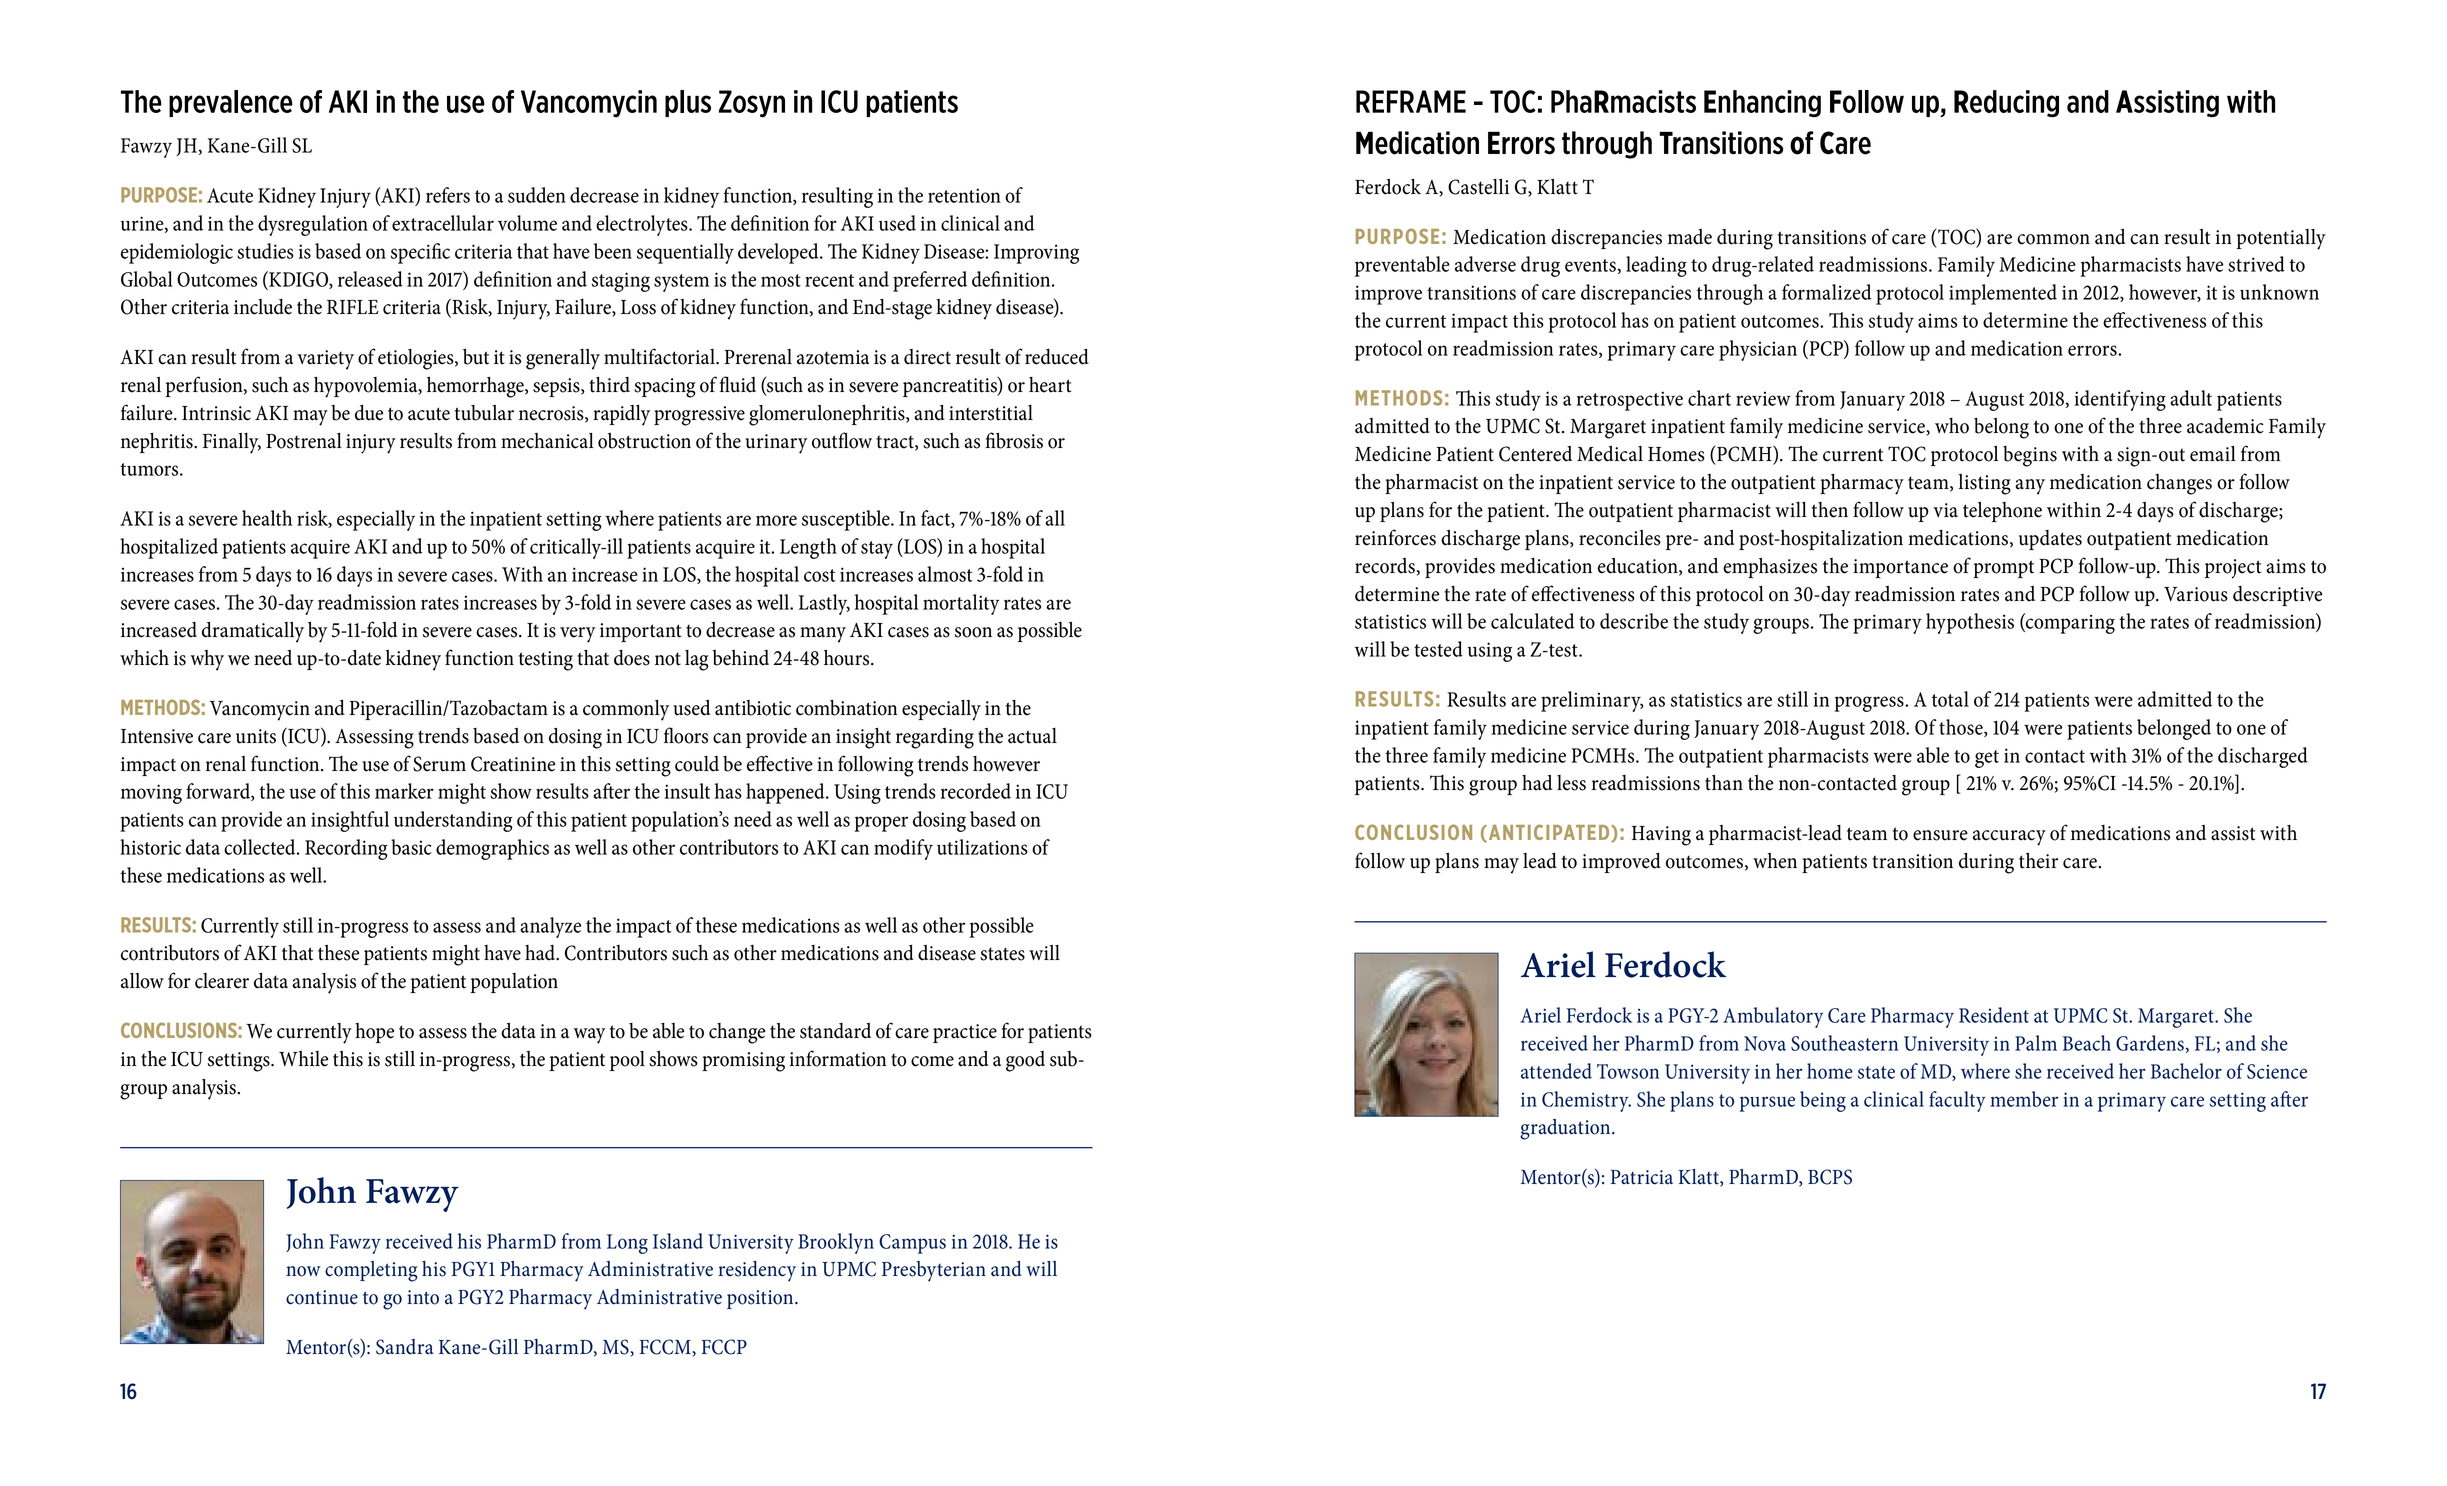  Describe the element at coordinates (550, 927) in the document. I see `analyze` at that location.
